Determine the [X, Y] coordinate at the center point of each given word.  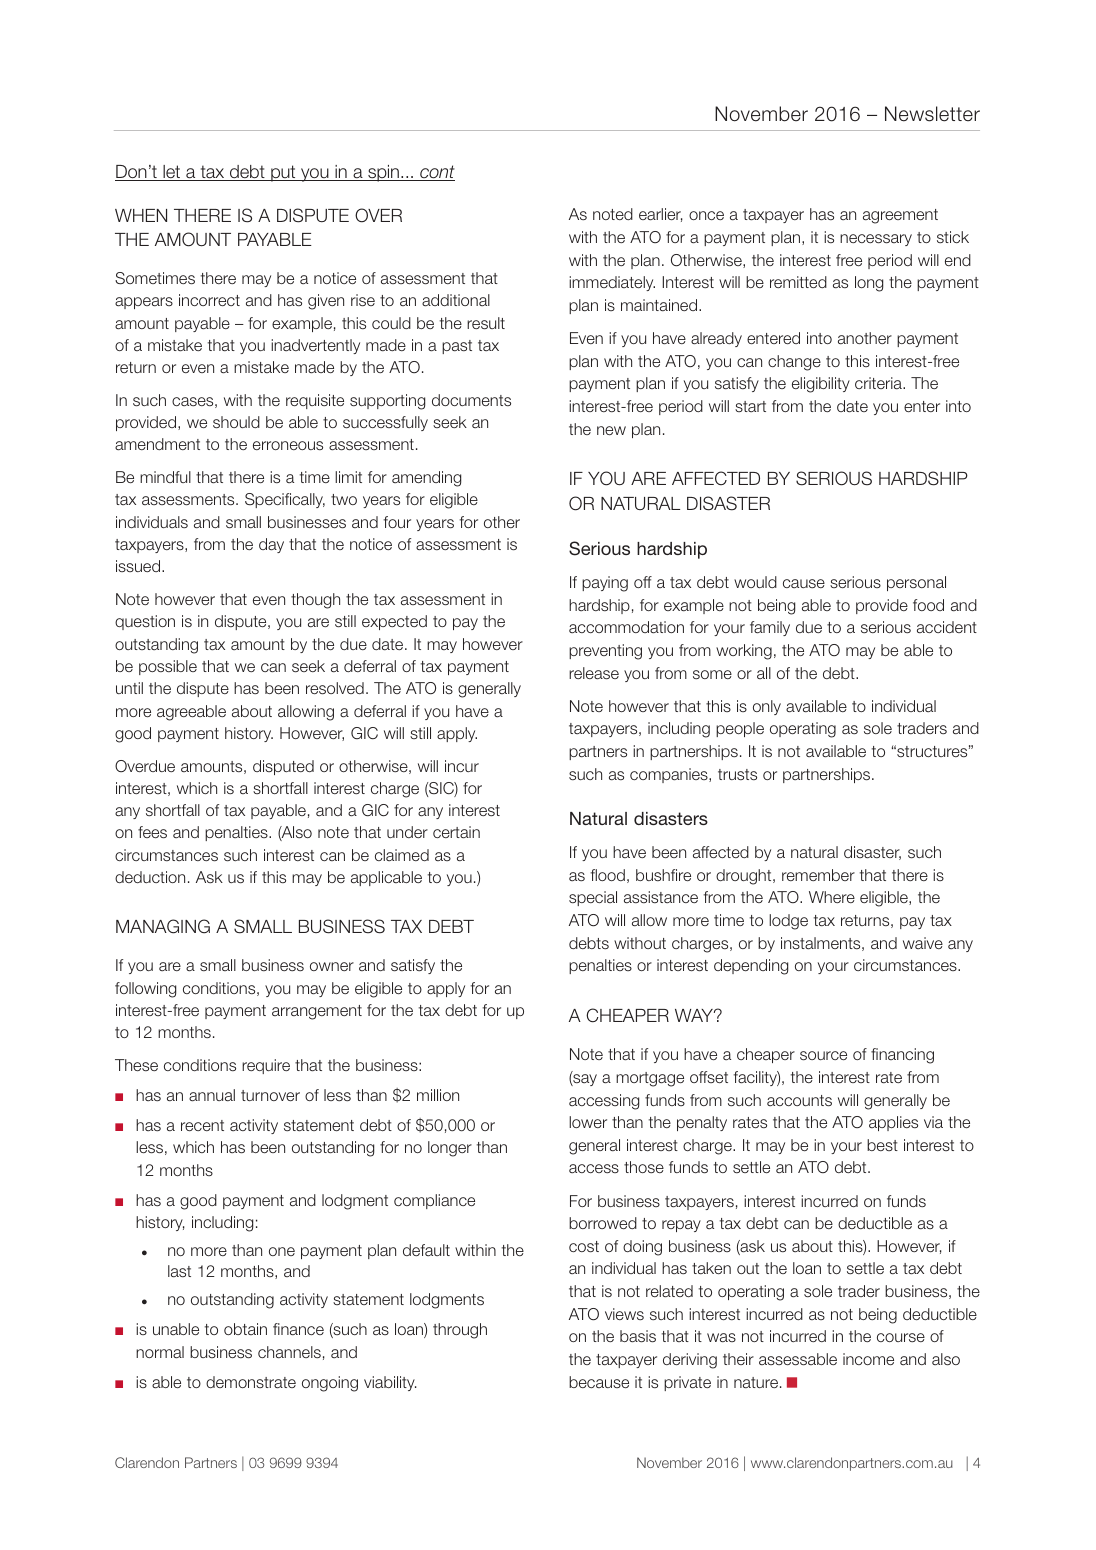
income [868, 1359]
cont [436, 173]
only [767, 707]
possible [168, 667]
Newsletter [932, 114]
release [594, 673]
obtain [245, 1329]
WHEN [141, 215]
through [460, 1331]
